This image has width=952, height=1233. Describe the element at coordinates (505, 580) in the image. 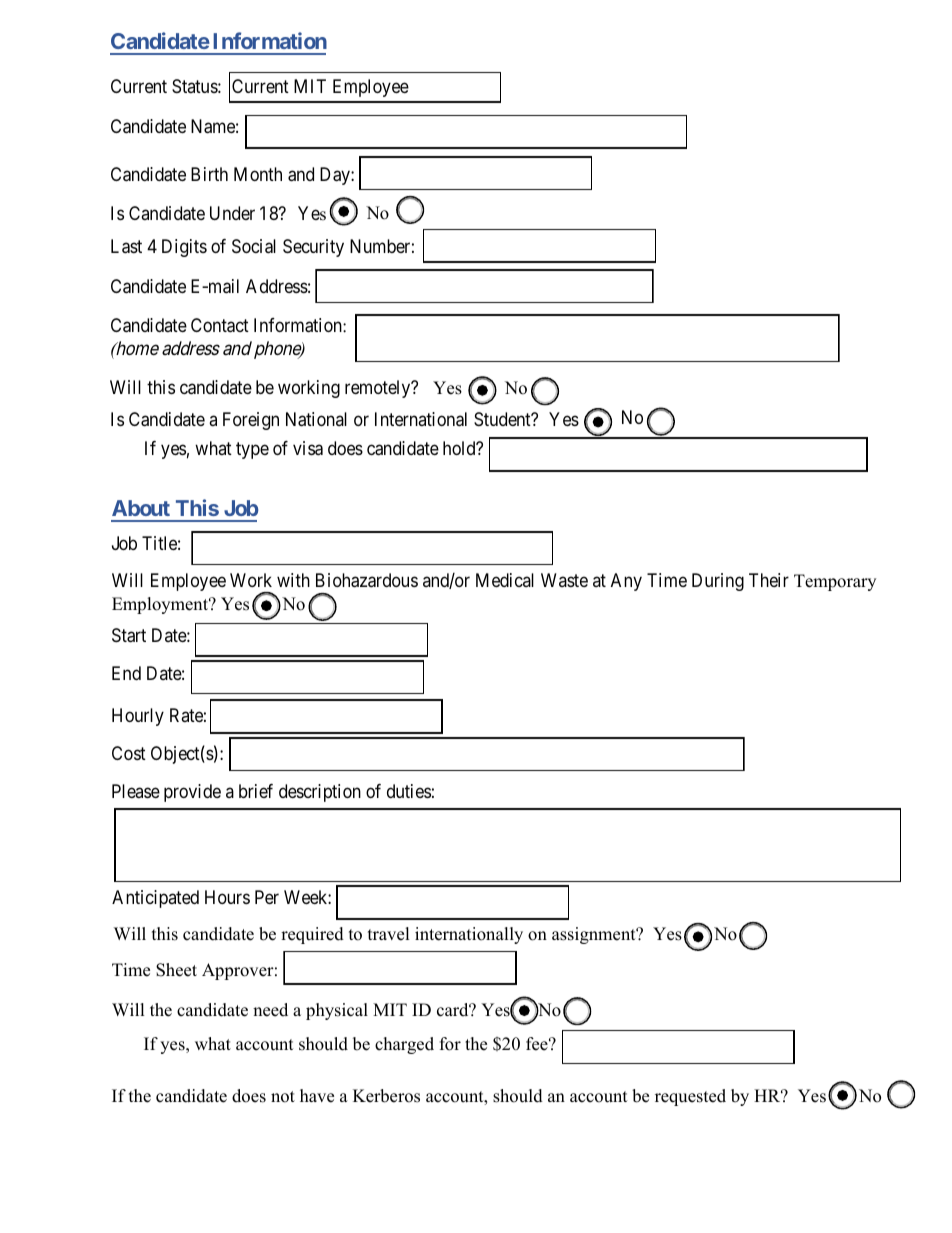

I see `Medical` at that location.
